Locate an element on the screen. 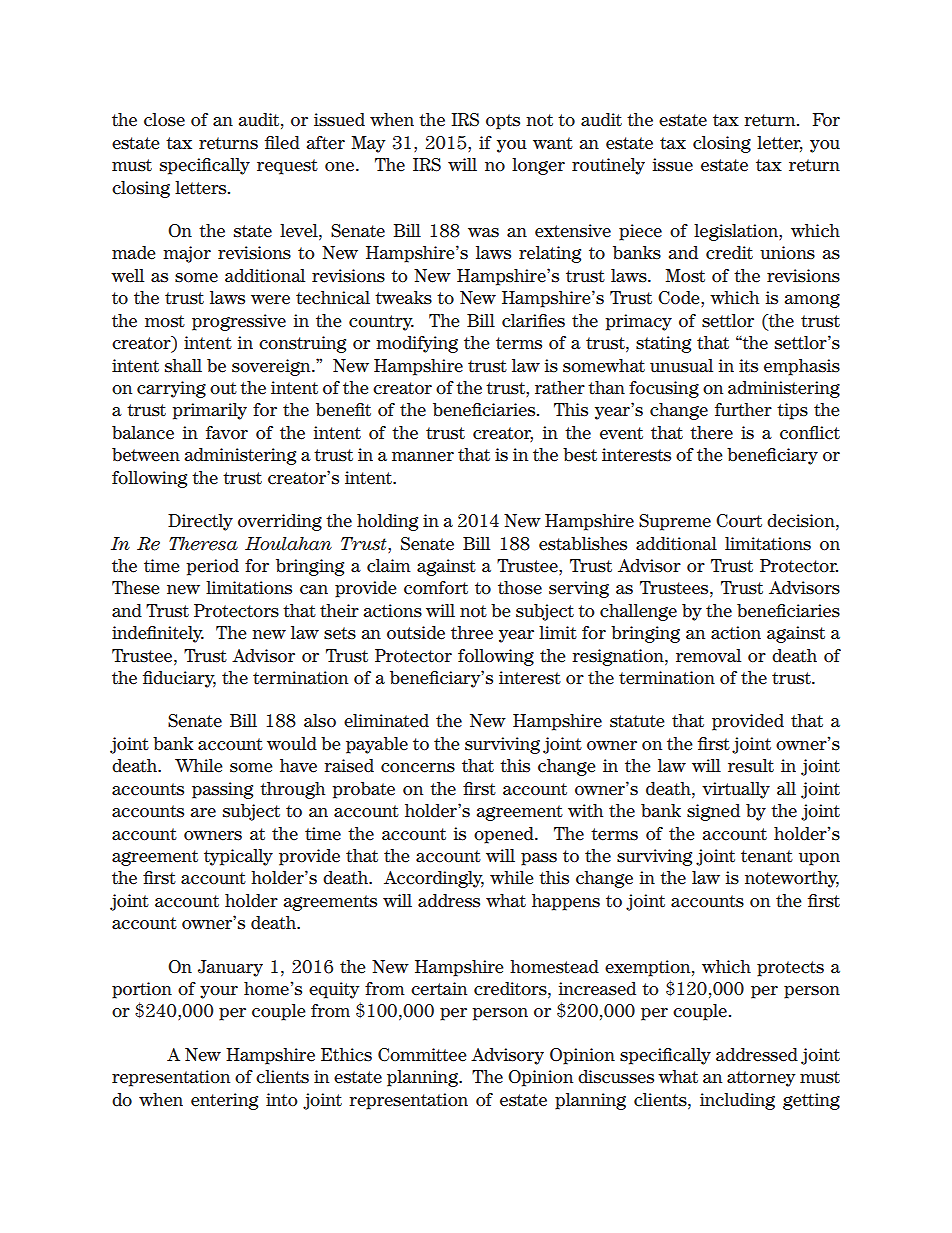  concerns is located at coordinates (418, 768).
